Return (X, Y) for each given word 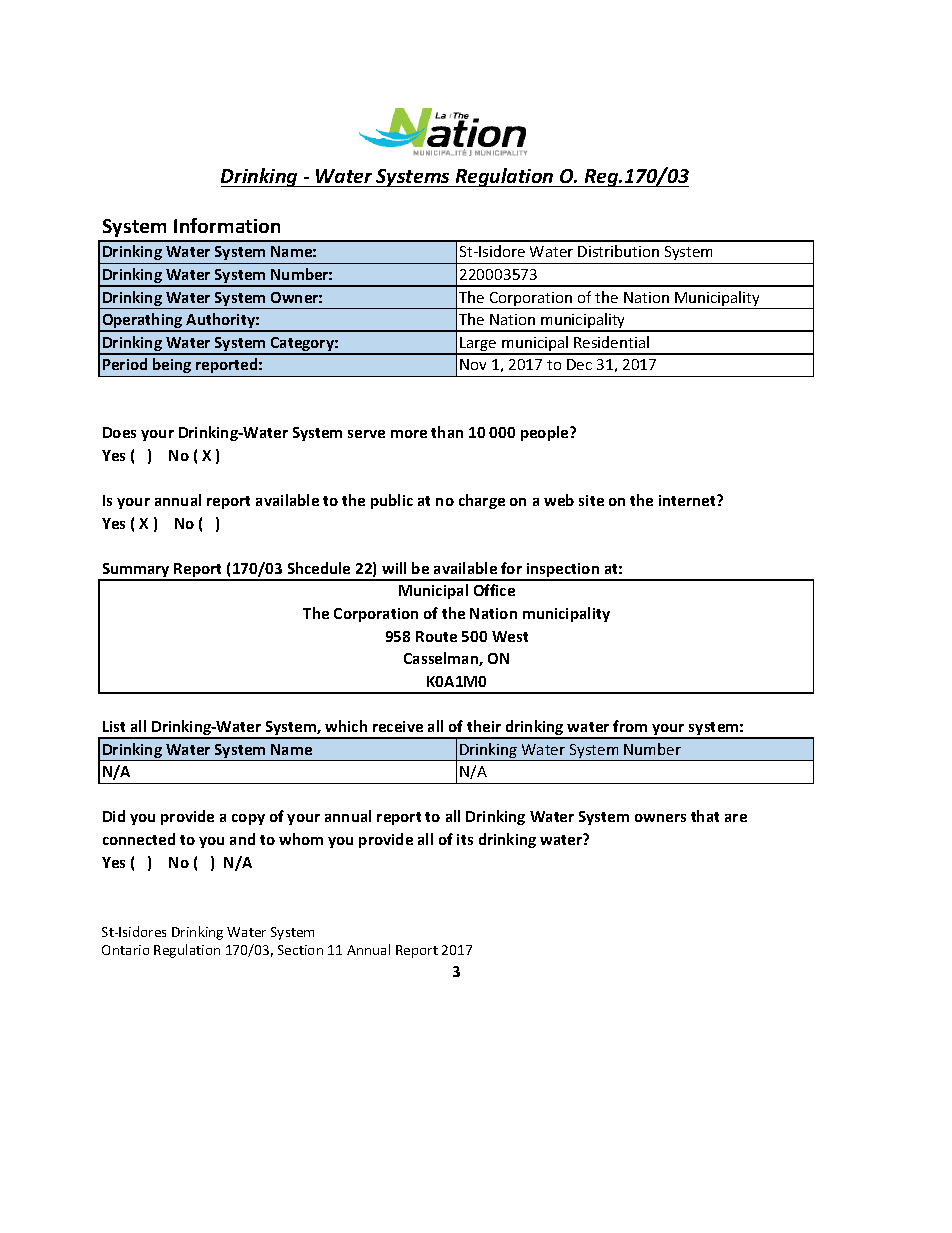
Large (478, 345)
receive (398, 726)
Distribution (618, 251)
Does (119, 432)
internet (688, 500)
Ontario (125, 950)
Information (227, 225)
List (114, 726)
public (392, 501)
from (630, 726)
